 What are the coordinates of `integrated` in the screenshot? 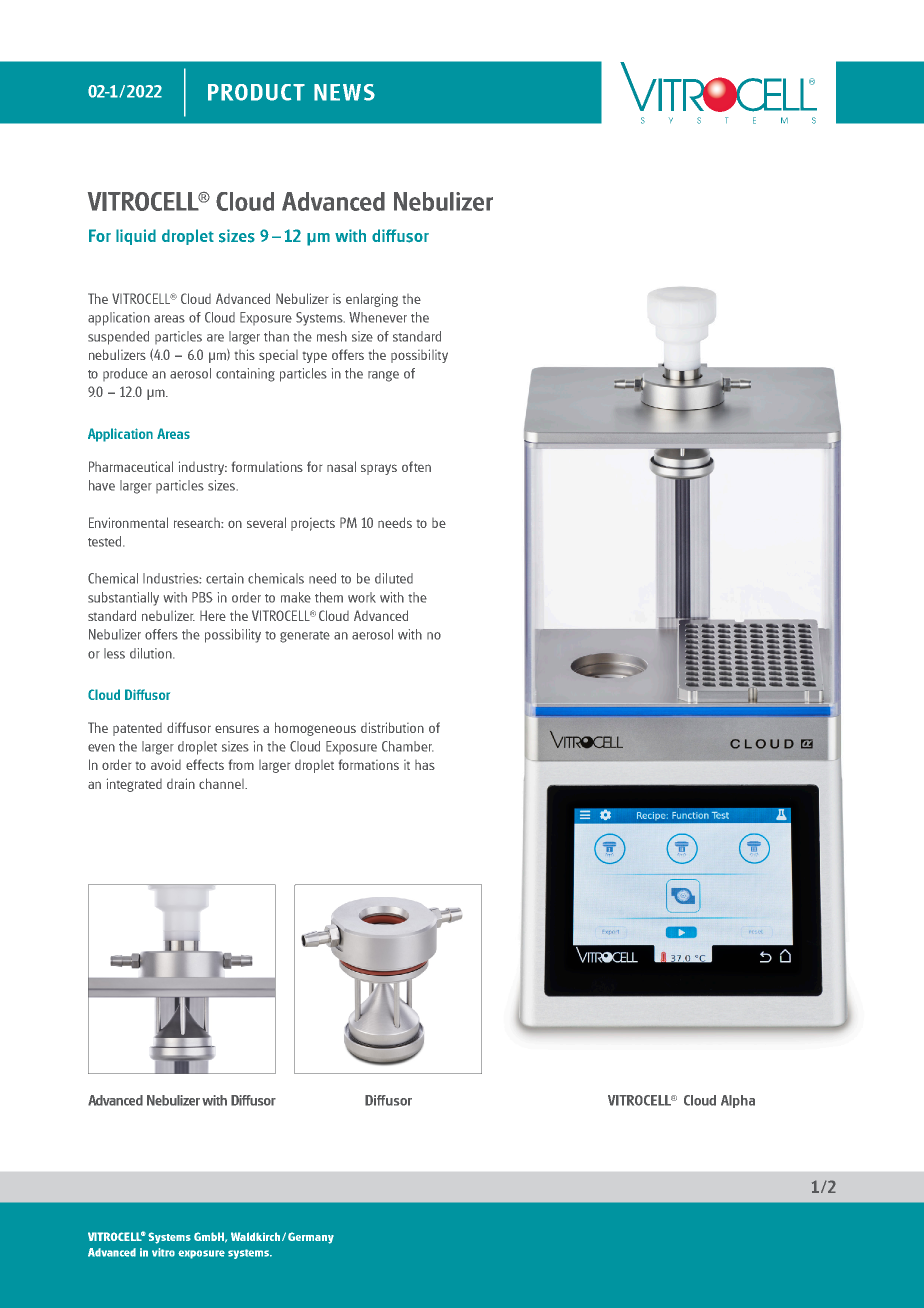 It's located at (134, 785).
